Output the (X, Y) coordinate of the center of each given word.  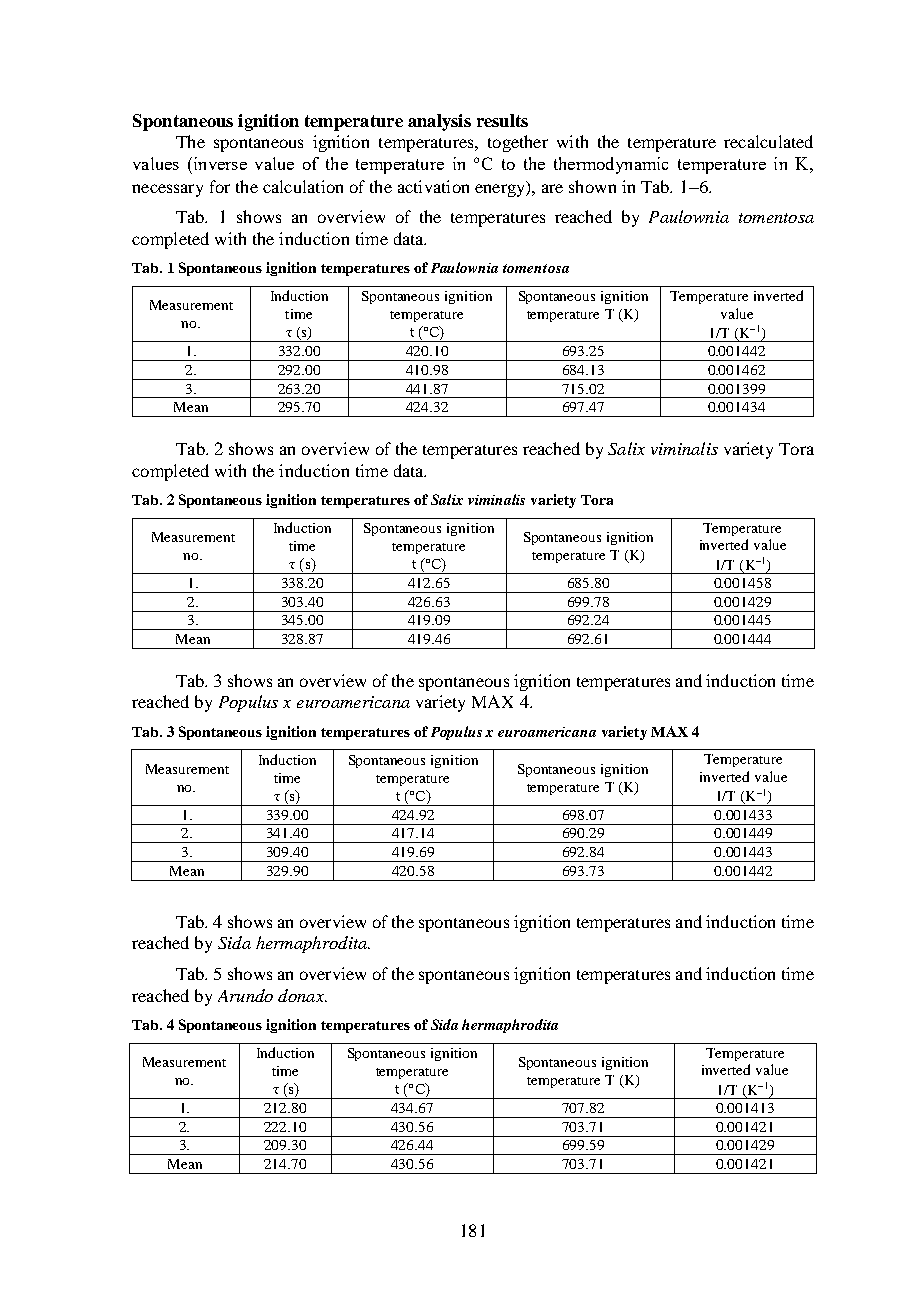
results (502, 120)
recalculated (768, 141)
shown (592, 186)
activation (433, 186)
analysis (439, 122)
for (220, 186)
